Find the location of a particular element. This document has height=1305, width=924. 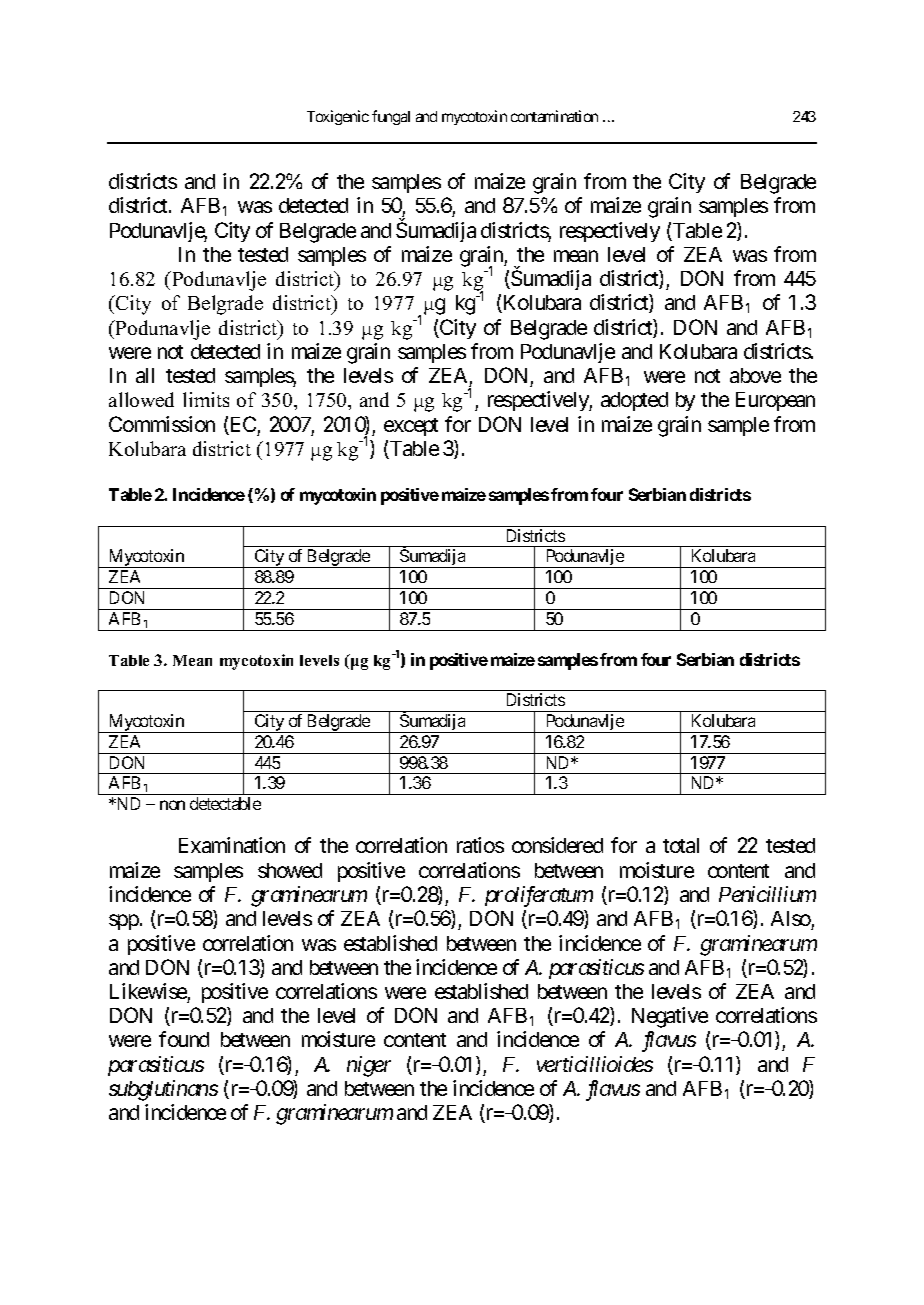

Commission is located at coordinates (162, 424).
